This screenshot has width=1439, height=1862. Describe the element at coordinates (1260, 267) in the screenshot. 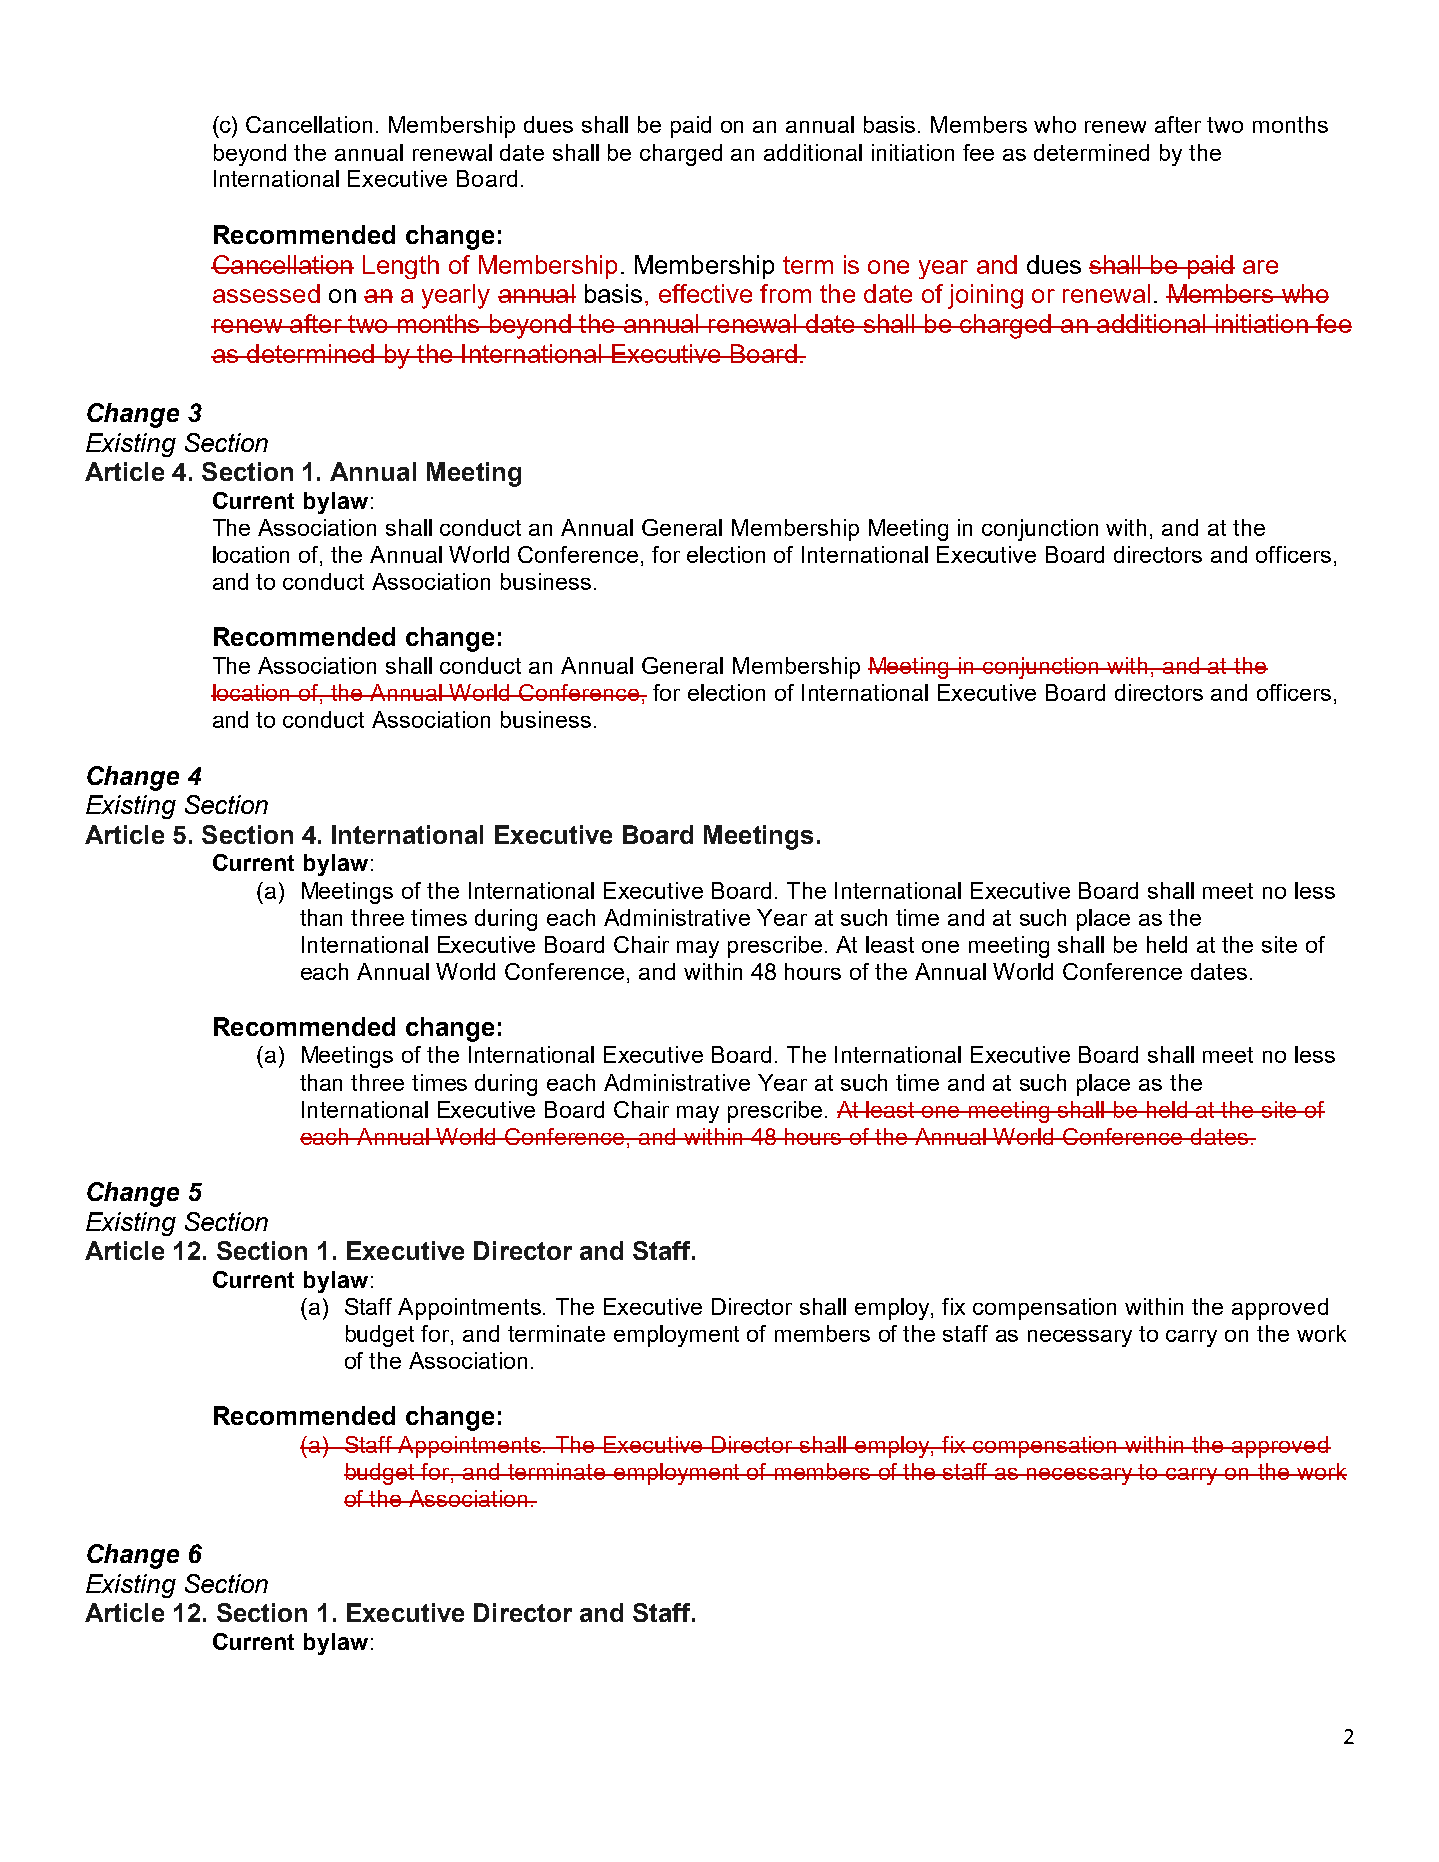

I see `are` at that location.
